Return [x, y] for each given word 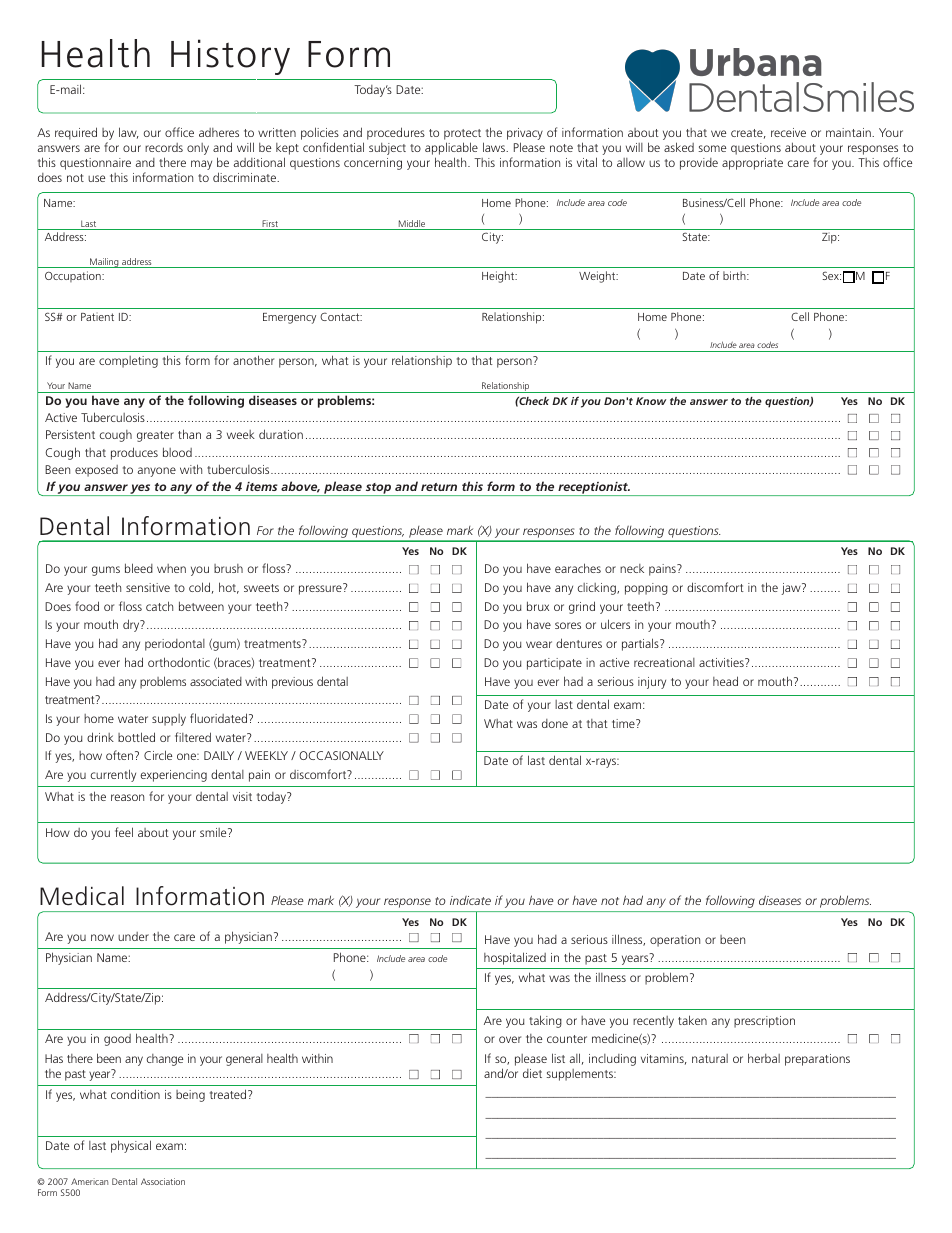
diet [532, 1073]
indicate [470, 900]
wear [539, 644]
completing [128, 362]
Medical [82, 896]
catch [159, 606]
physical [131, 1146]
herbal [764, 1058]
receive [788, 132]
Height [499, 277]
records [164, 147]
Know [651, 401]
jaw [792, 589]
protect [464, 136]
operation [675, 941]
